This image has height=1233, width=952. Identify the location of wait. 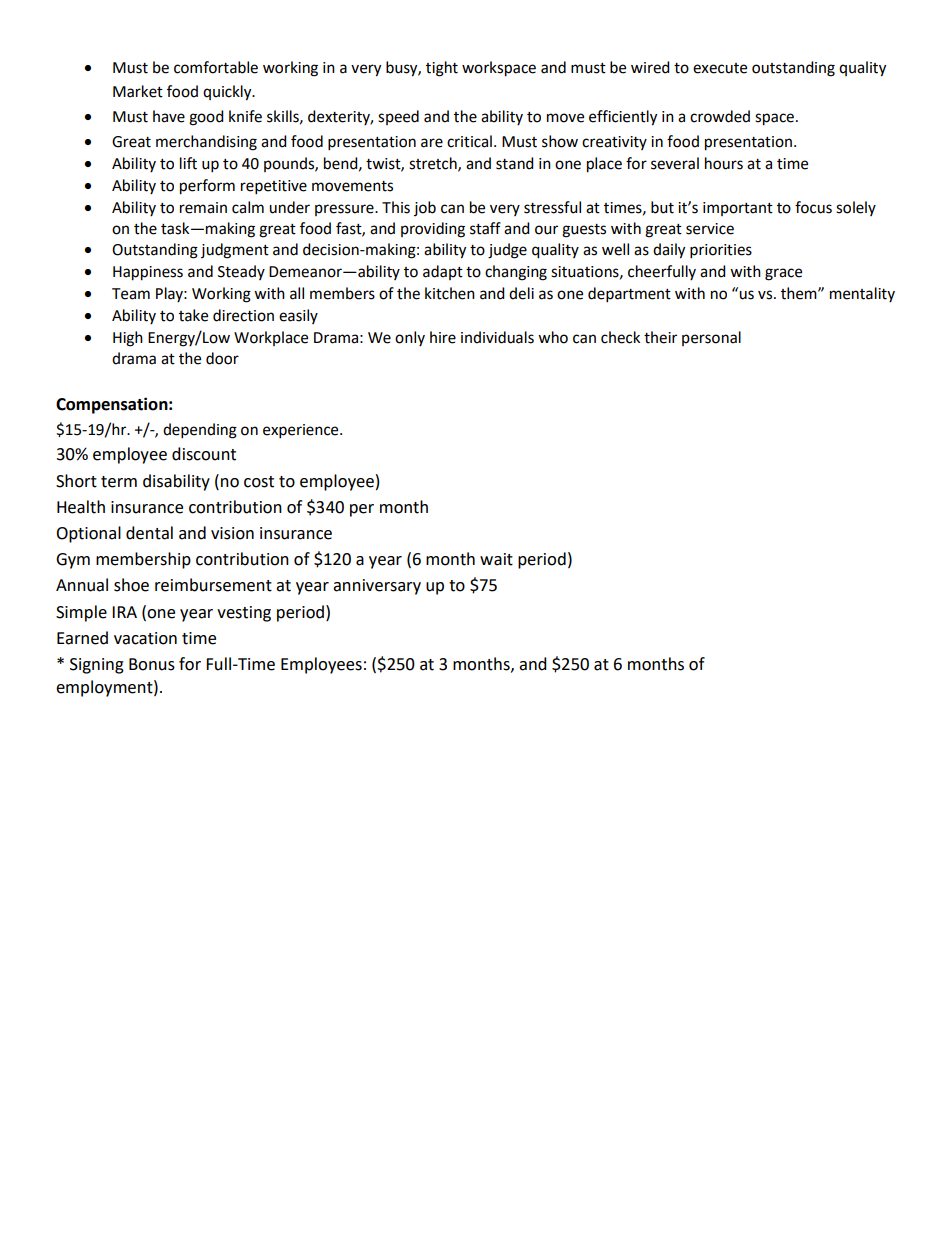
(496, 559).
